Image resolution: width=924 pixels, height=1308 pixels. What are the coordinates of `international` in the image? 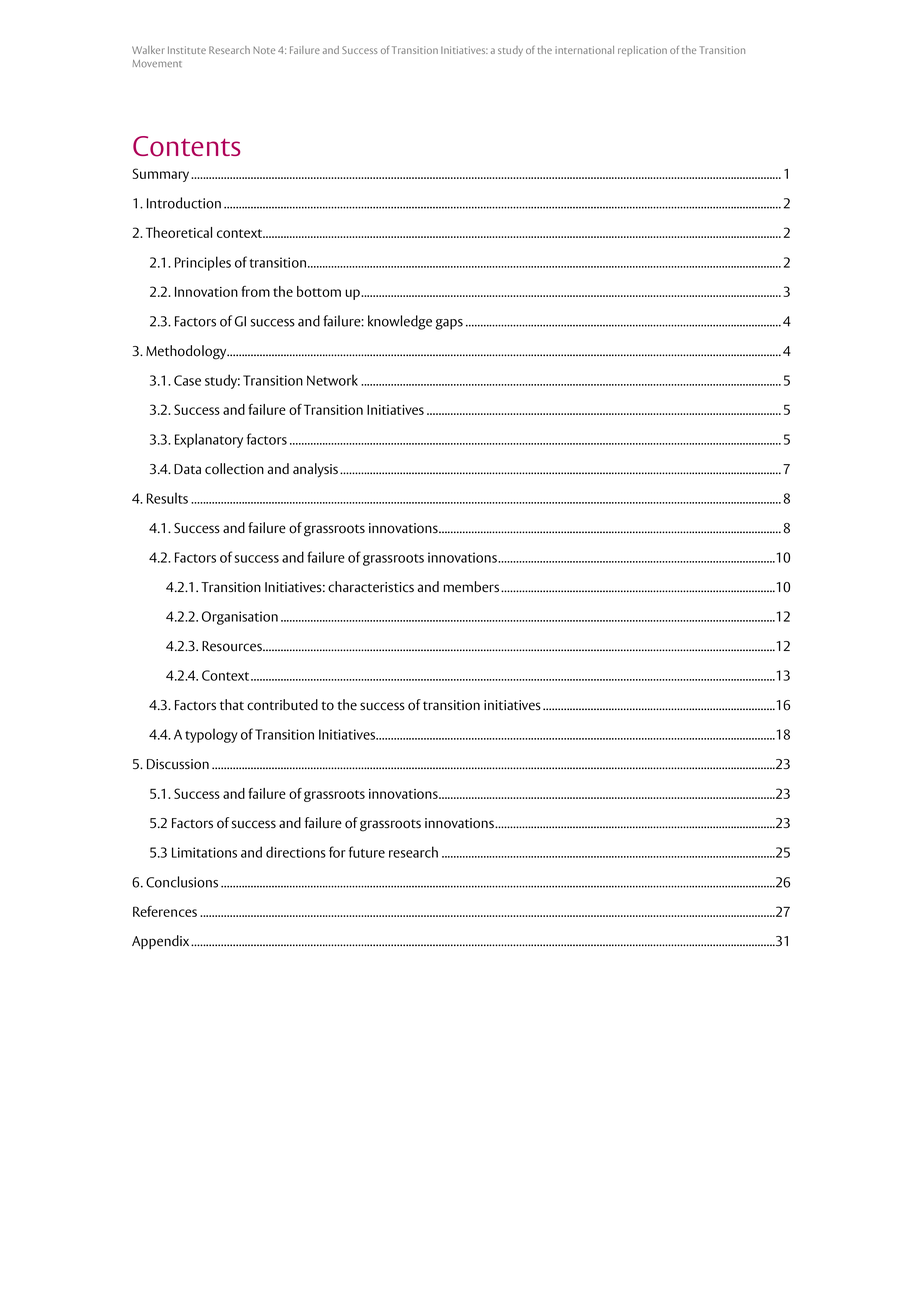 It's located at (584, 50).
